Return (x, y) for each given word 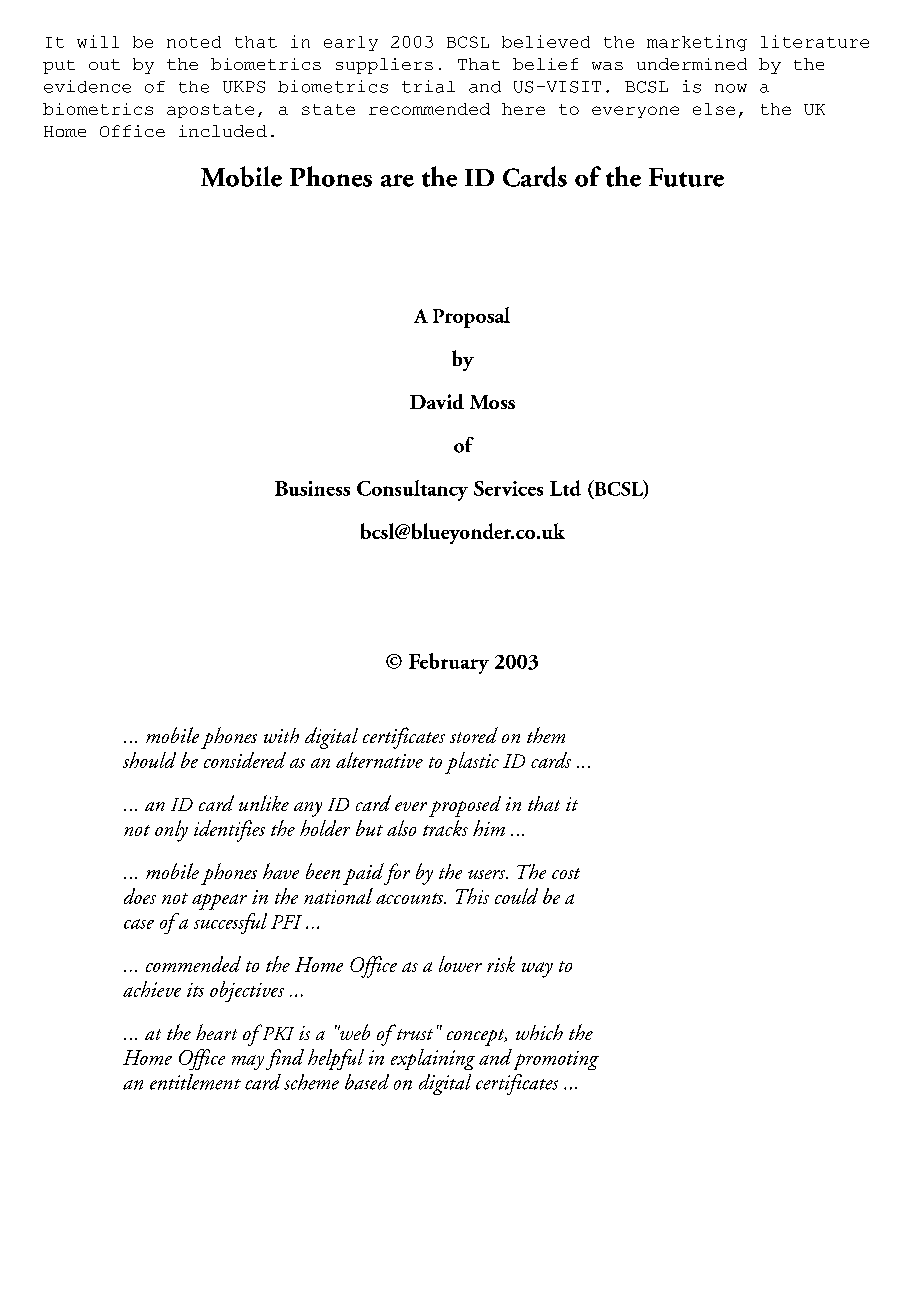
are (397, 180)
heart (216, 1032)
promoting (556, 1060)
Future (686, 177)
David (437, 401)
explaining (433, 1059)
